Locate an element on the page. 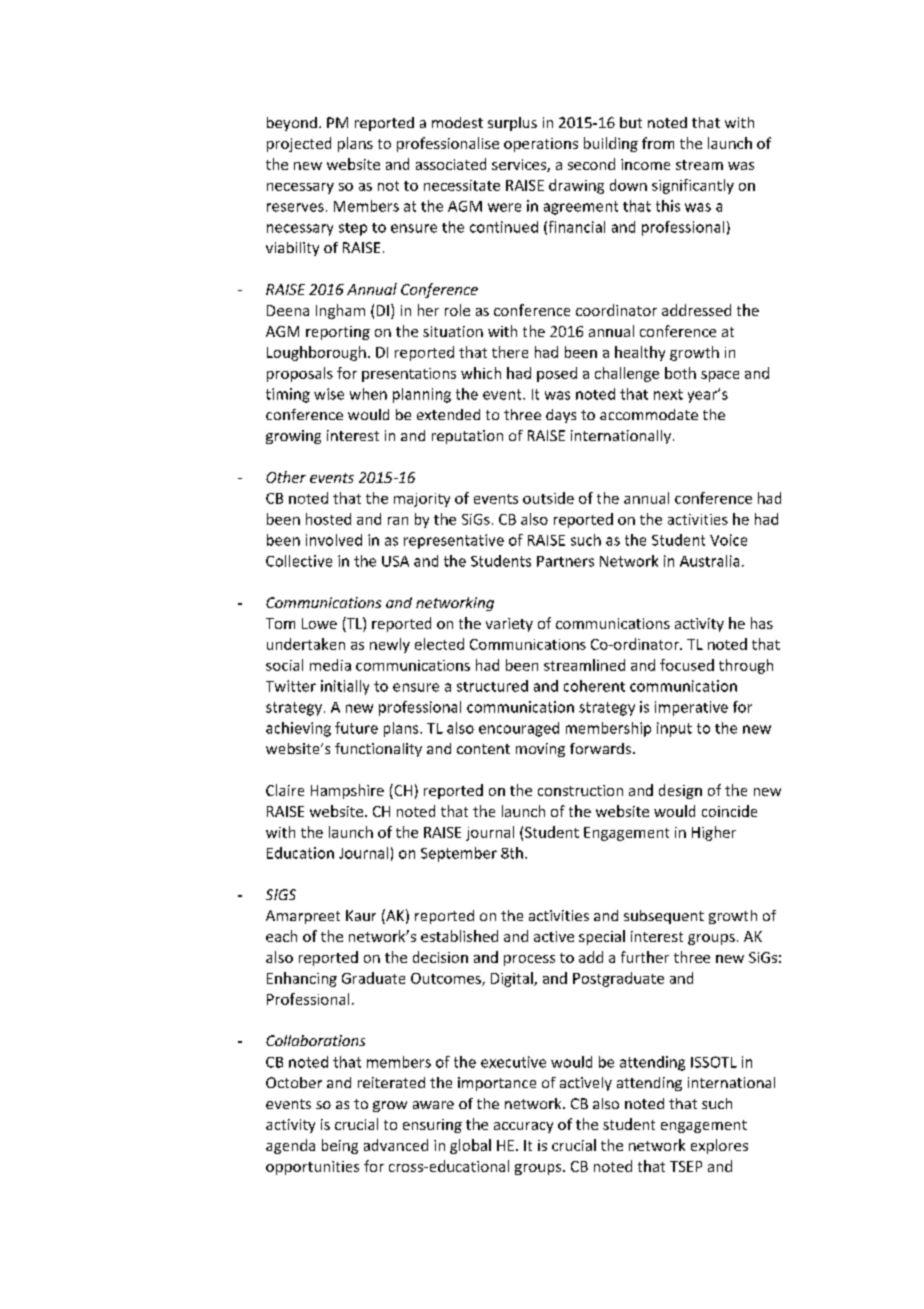 The height and width of the document is (1309, 924). operations is located at coordinates (541, 145).
